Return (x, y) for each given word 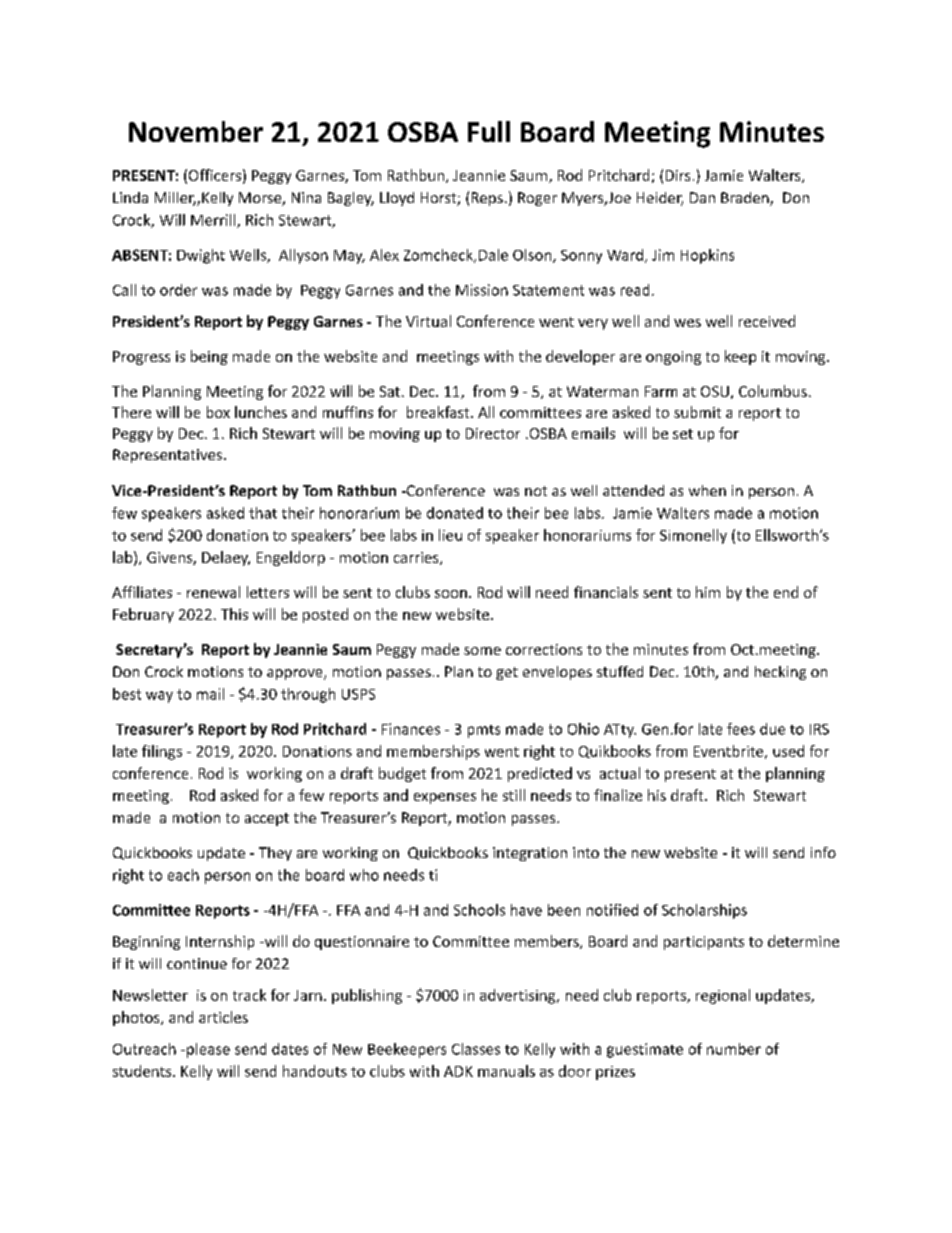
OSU (715, 391)
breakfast (439, 412)
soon (451, 594)
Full (489, 131)
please (208, 1050)
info (823, 852)
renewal (213, 592)
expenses (445, 798)
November (196, 131)
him (708, 592)
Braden (746, 199)
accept (267, 819)
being (209, 357)
